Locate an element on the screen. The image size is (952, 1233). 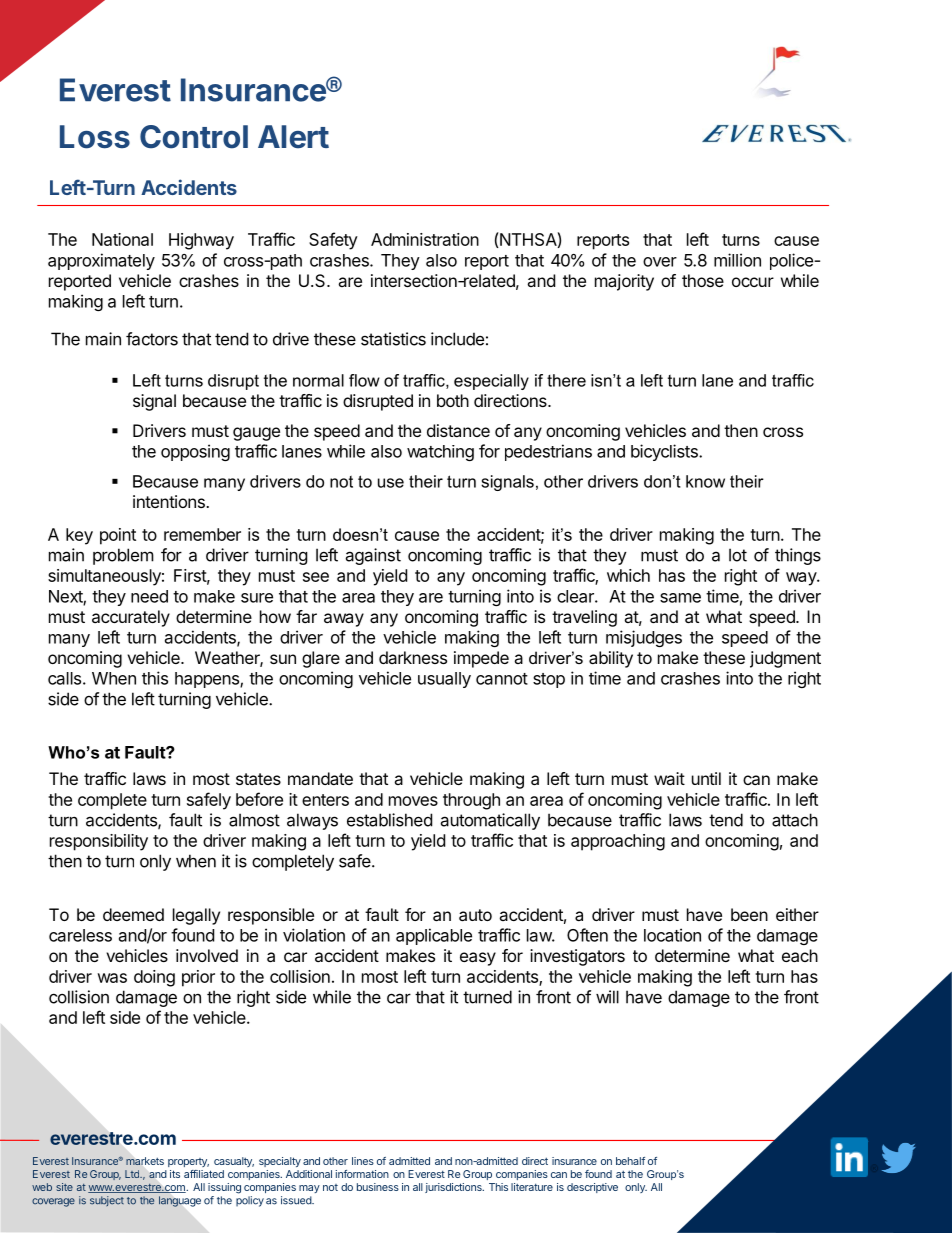
factors is located at coordinates (152, 339).
